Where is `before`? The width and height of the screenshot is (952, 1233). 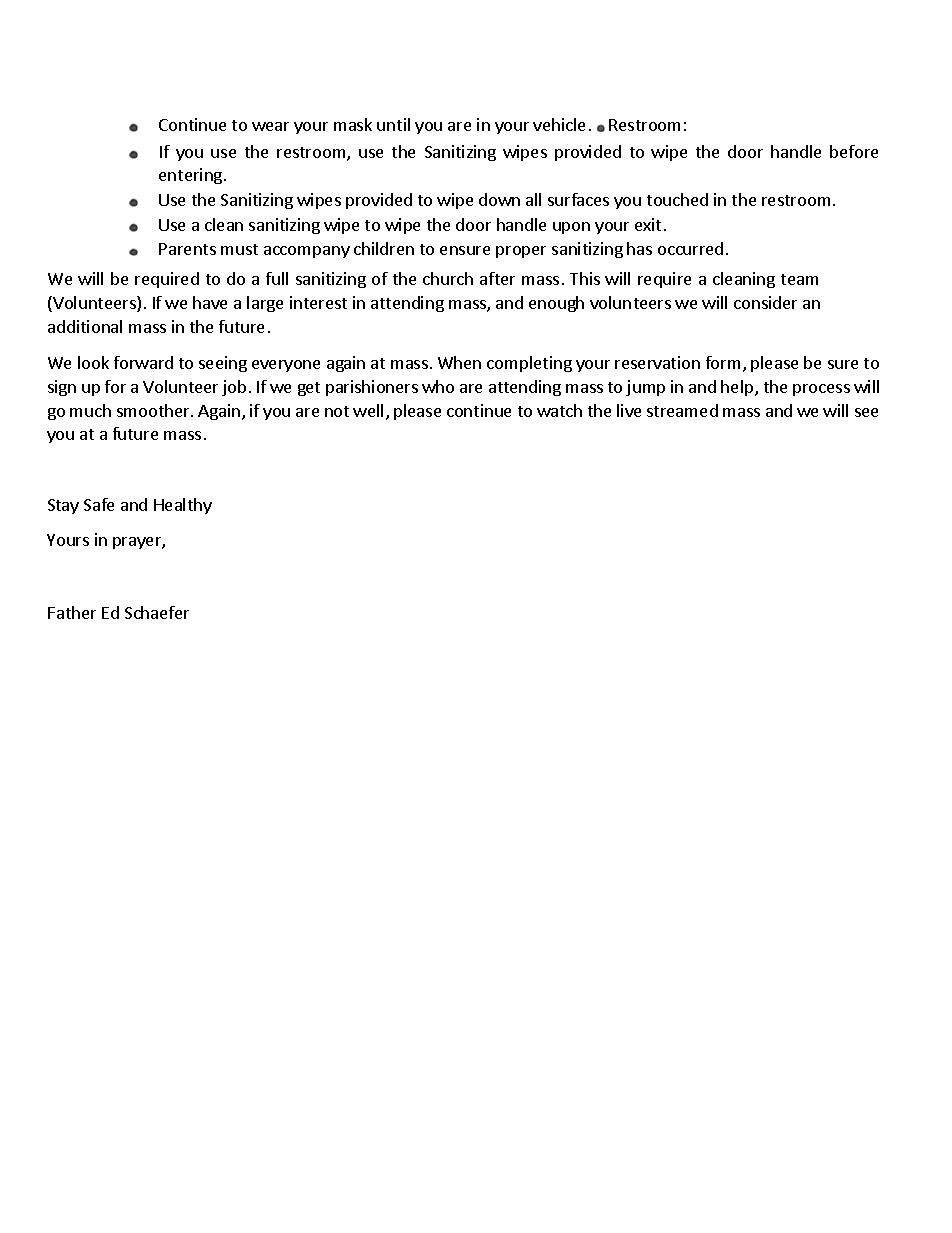 before is located at coordinates (854, 151).
